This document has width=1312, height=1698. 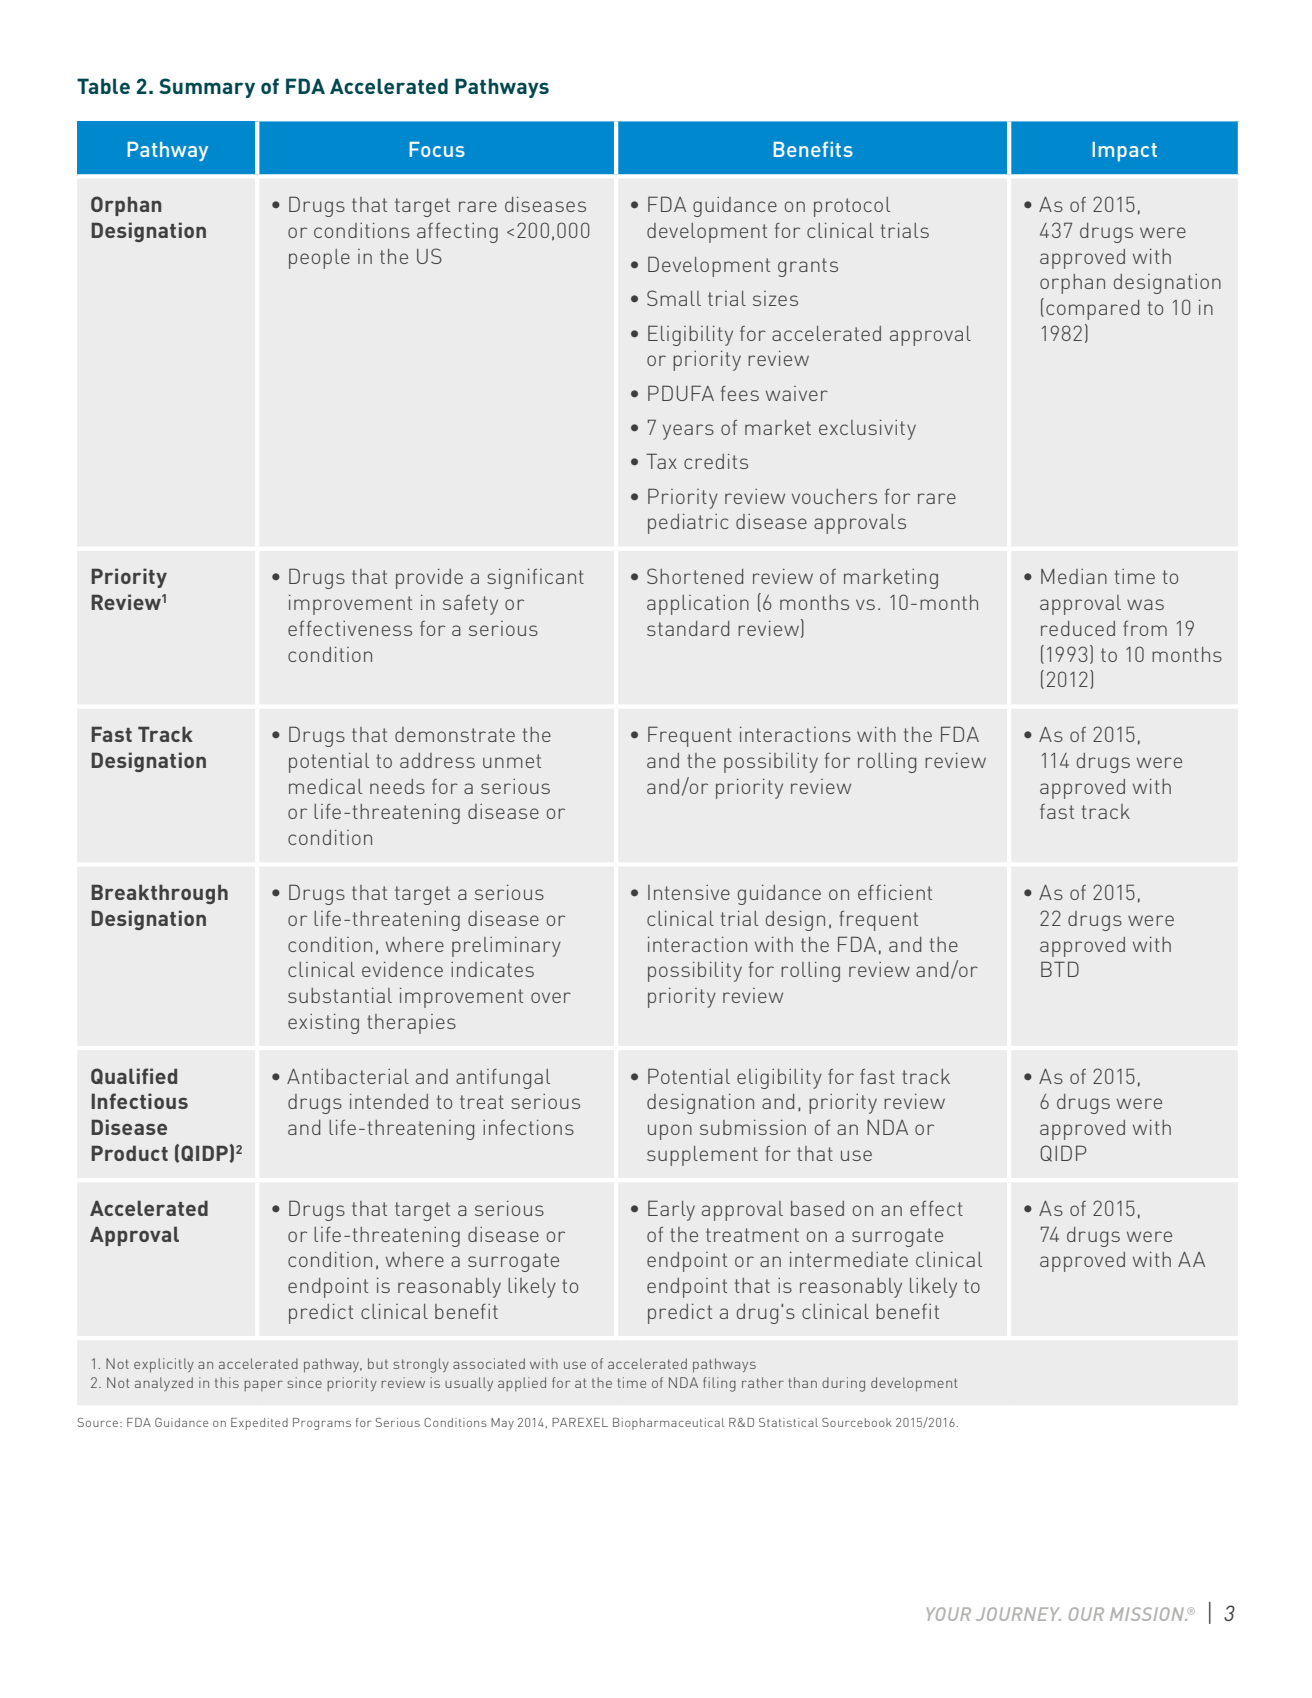 What do you see at coordinates (817, 1208) in the document?
I see `based` at bounding box center [817, 1208].
